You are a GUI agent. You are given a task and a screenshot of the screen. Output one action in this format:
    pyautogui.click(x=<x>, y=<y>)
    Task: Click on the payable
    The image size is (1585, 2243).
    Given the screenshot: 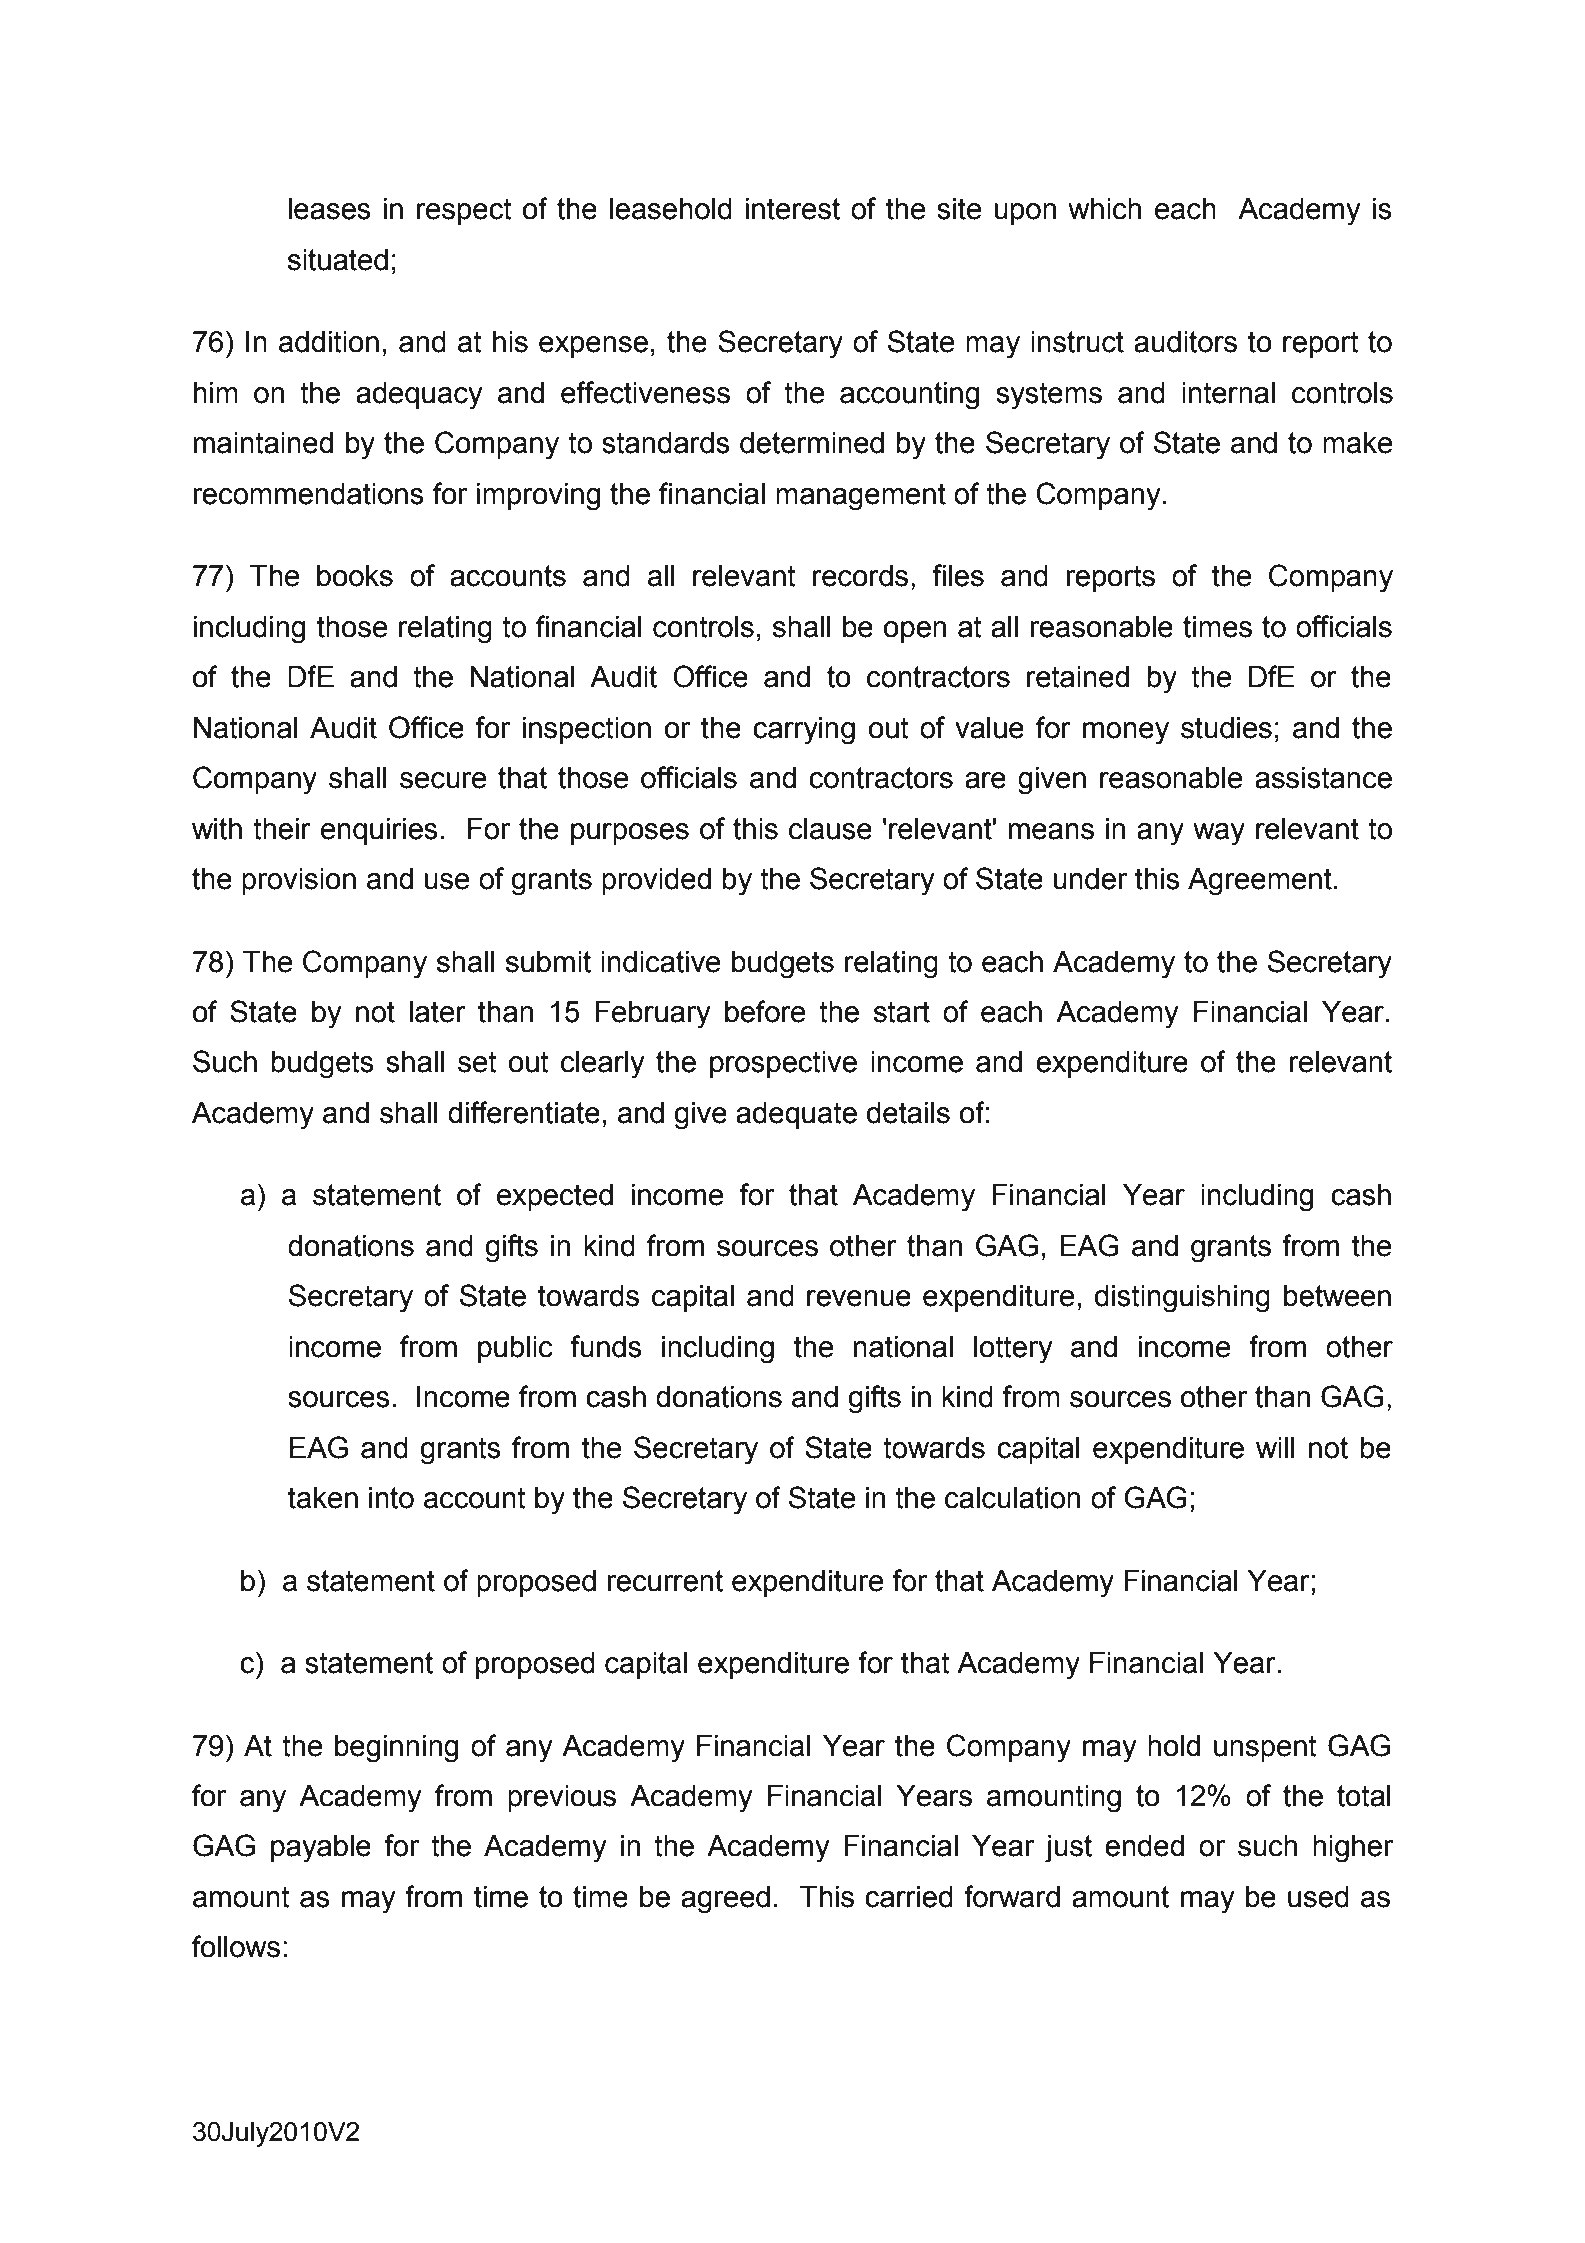 What is the action you would take?
    pyautogui.click(x=321, y=1849)
